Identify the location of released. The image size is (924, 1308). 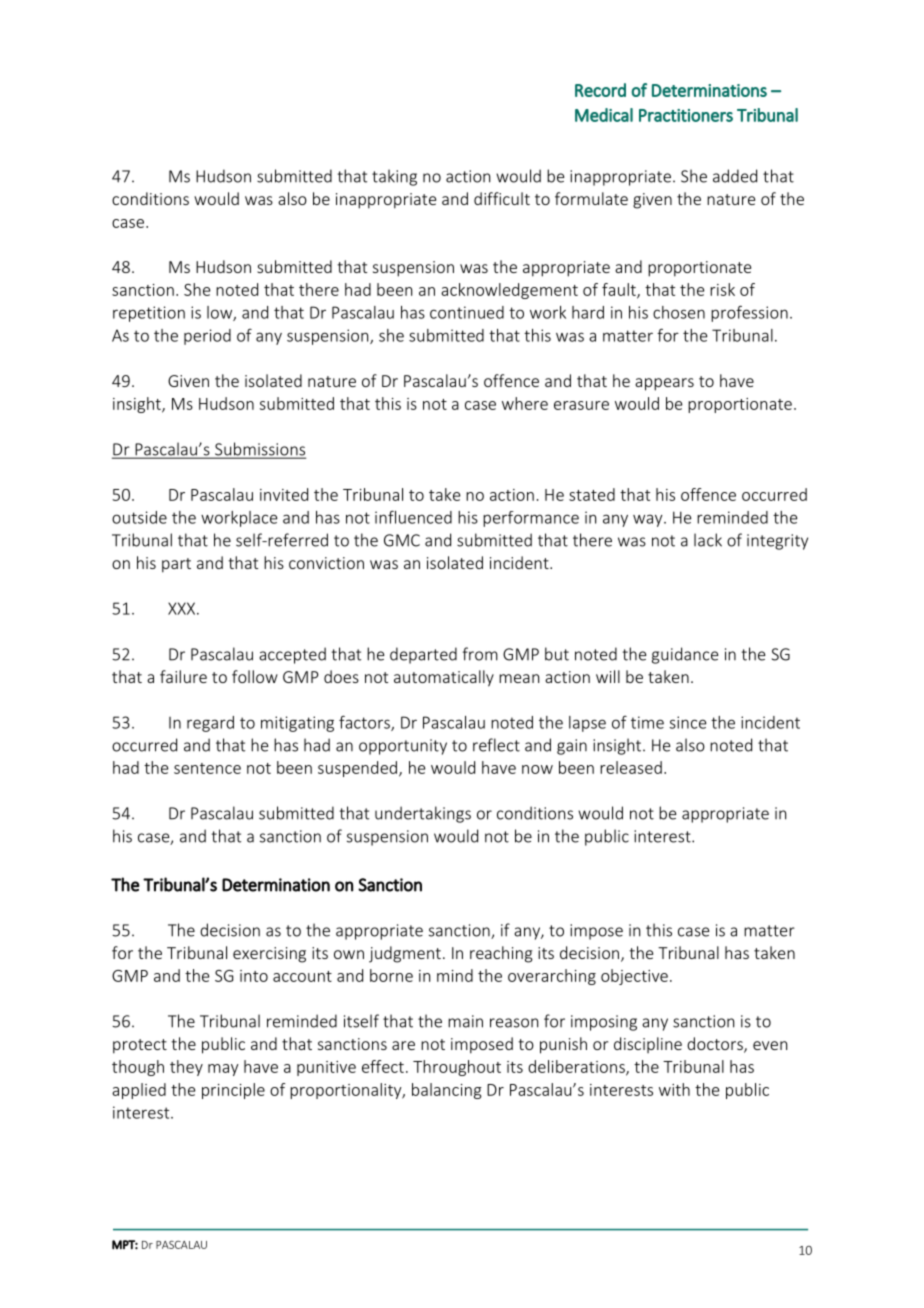
(631, 767).
